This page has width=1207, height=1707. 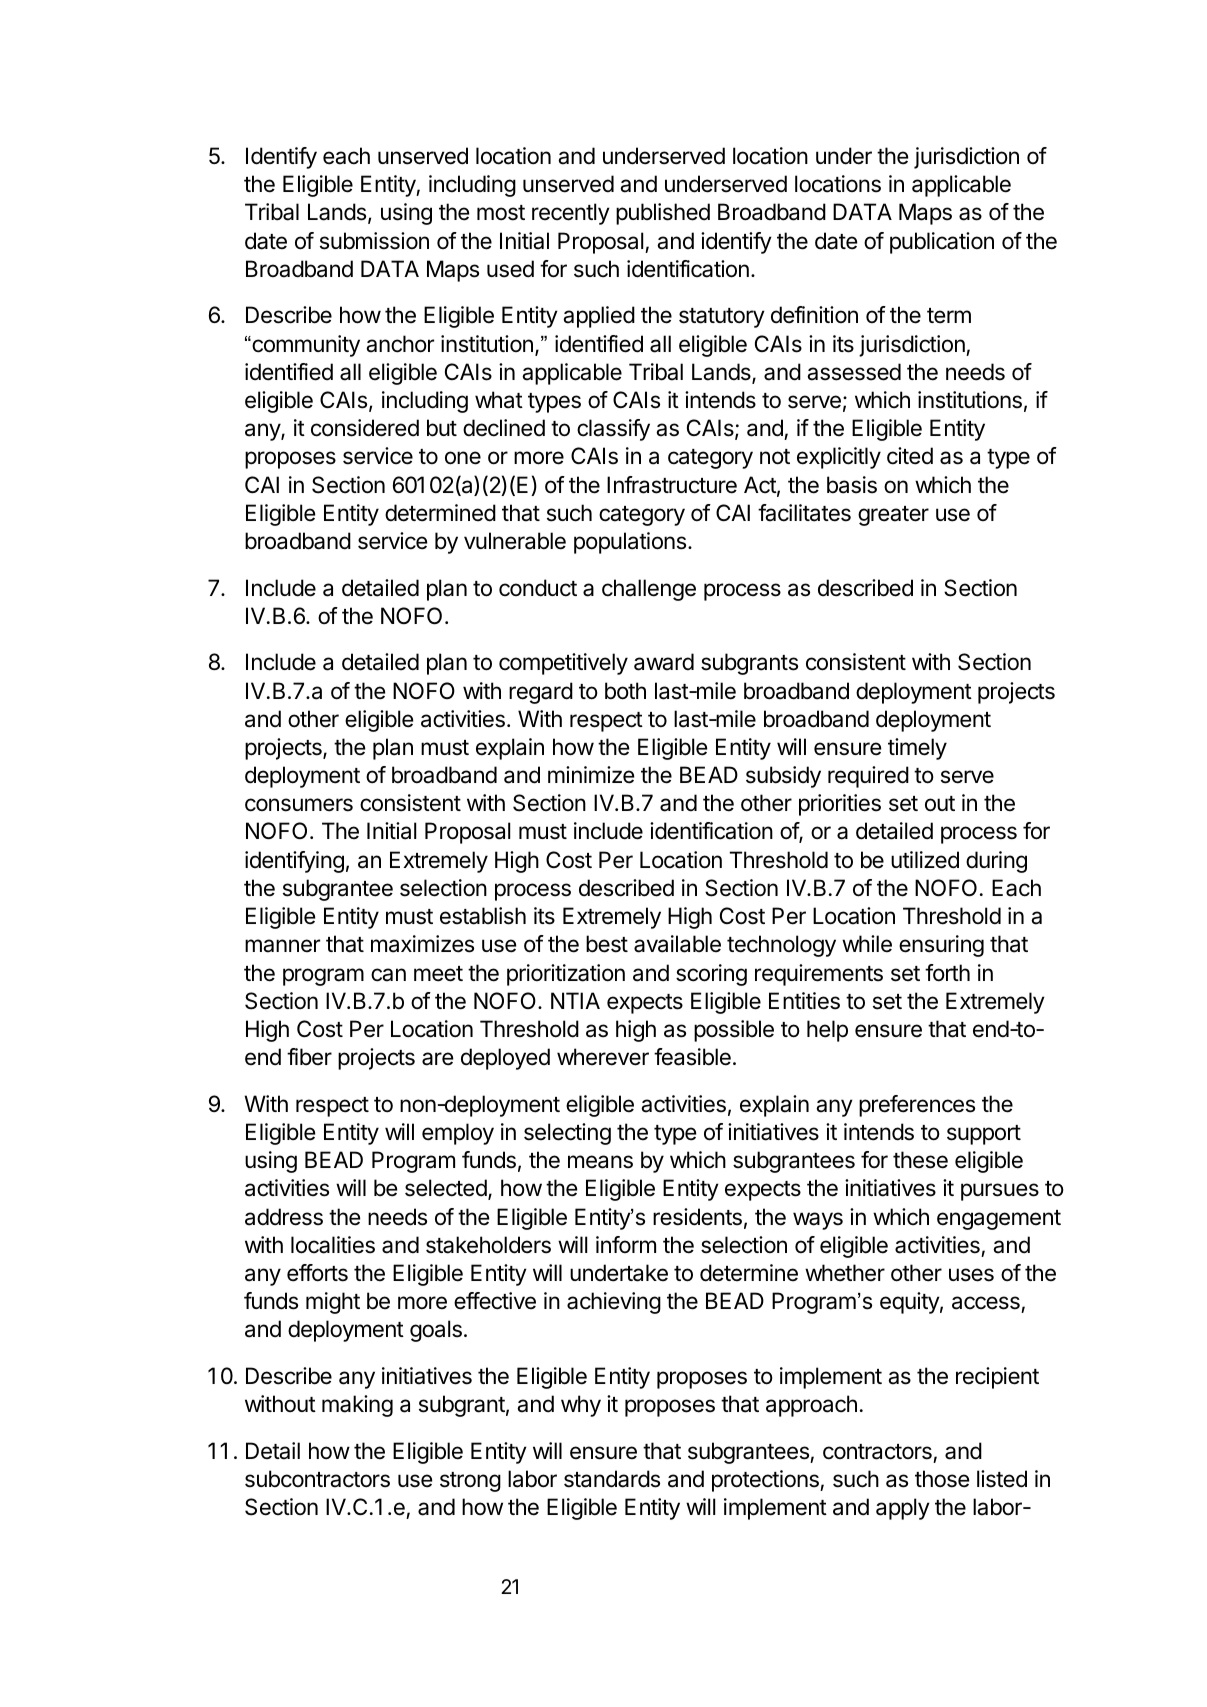 I want to click on greater, so click(x=893, y=516).
